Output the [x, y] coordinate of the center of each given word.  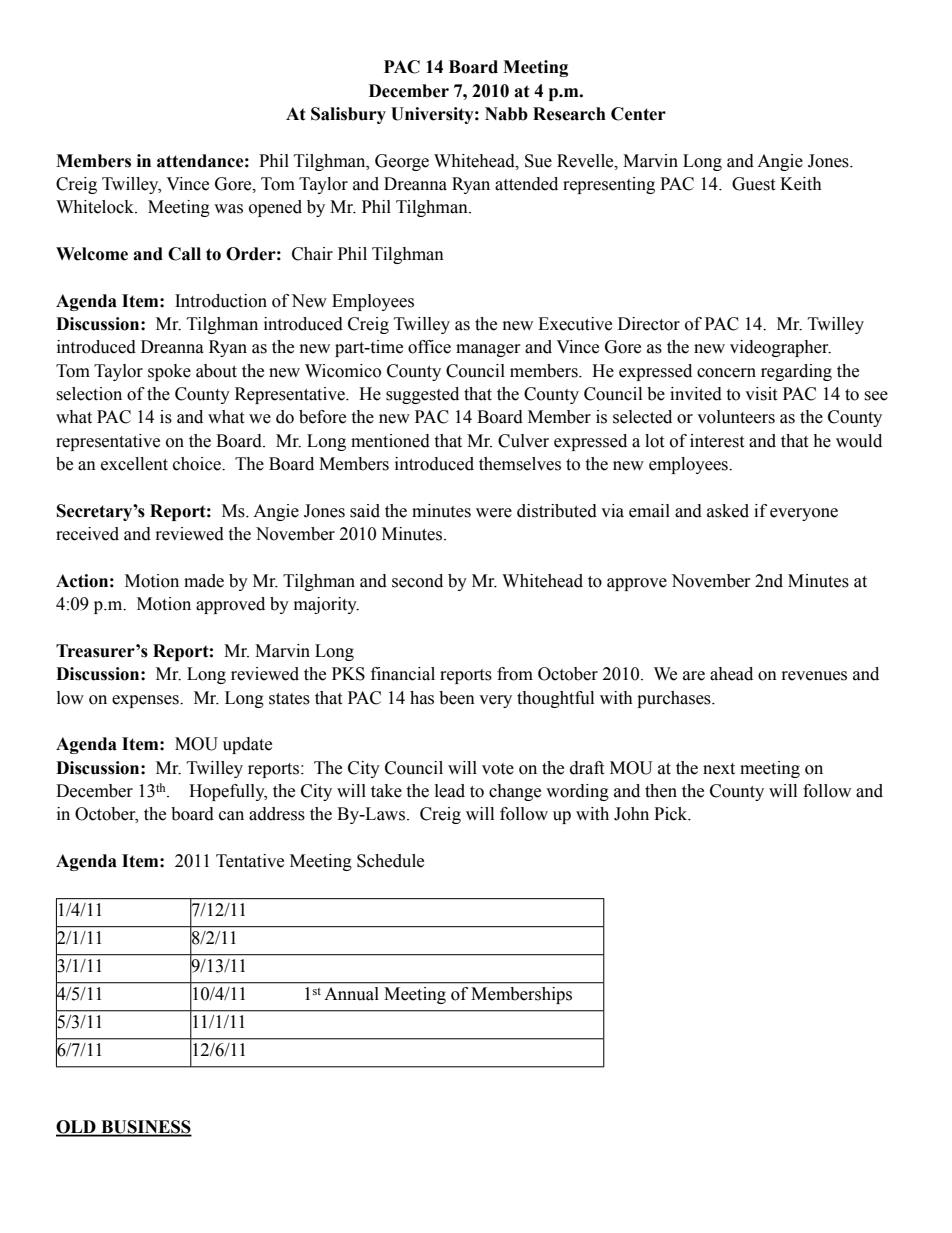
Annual [351, 994]
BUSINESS [145, 1128]
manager [488, 350]
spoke [169, 372]
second [417, 581]
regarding [796, 372]
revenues [814, 676]
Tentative [250, 861]
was [228, 209]
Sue [538, 161]
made [204, 581]
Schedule [390, 861]
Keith [801, 184]
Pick [672, 814]
